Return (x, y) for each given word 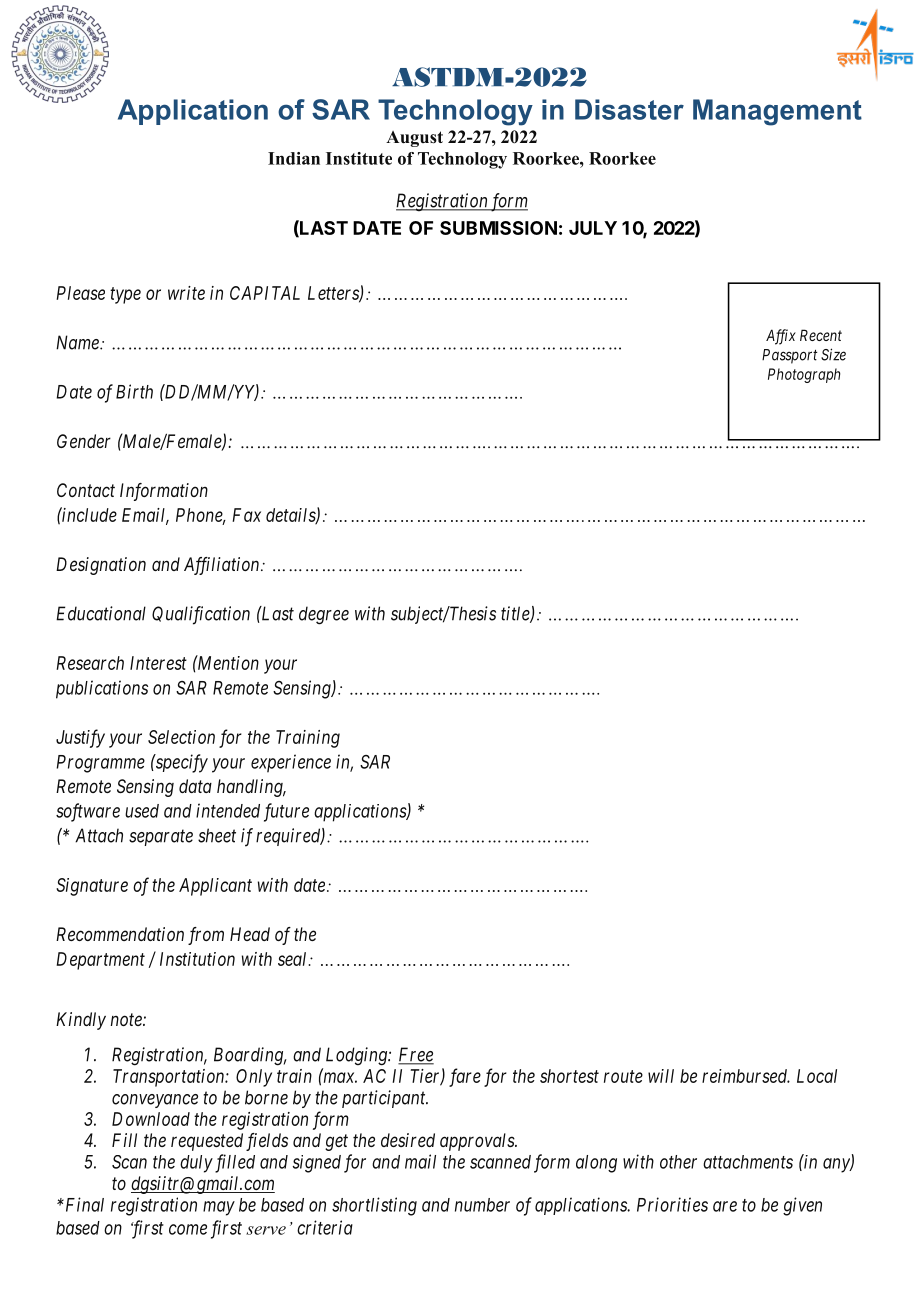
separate (161, 838)
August (414, 139)
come (188, 1229)
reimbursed (746, 1076)
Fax (246, 515)
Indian (294, 158)
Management (777, 112)
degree (324, 615)
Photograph (804, 375)
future (286, 812)
